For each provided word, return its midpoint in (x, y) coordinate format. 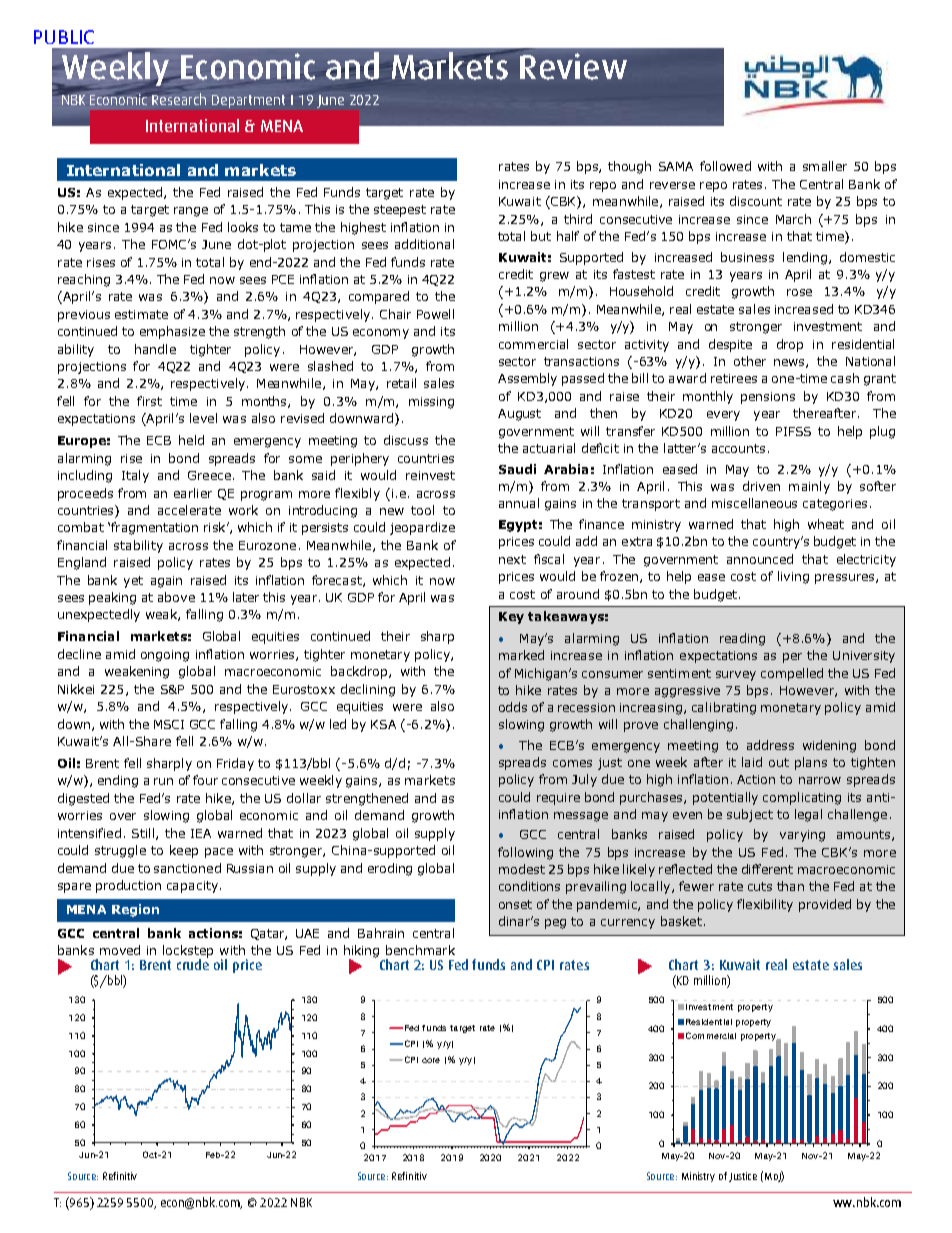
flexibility (765, 905)
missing (431, 403)
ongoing (165, 656)
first (149, 401)
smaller (825, 166)
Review (573, 66)
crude (193, 963)
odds (513, 707)
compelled (792, 674)
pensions (768, 398)
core (431, 1060)
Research (179, 99)
